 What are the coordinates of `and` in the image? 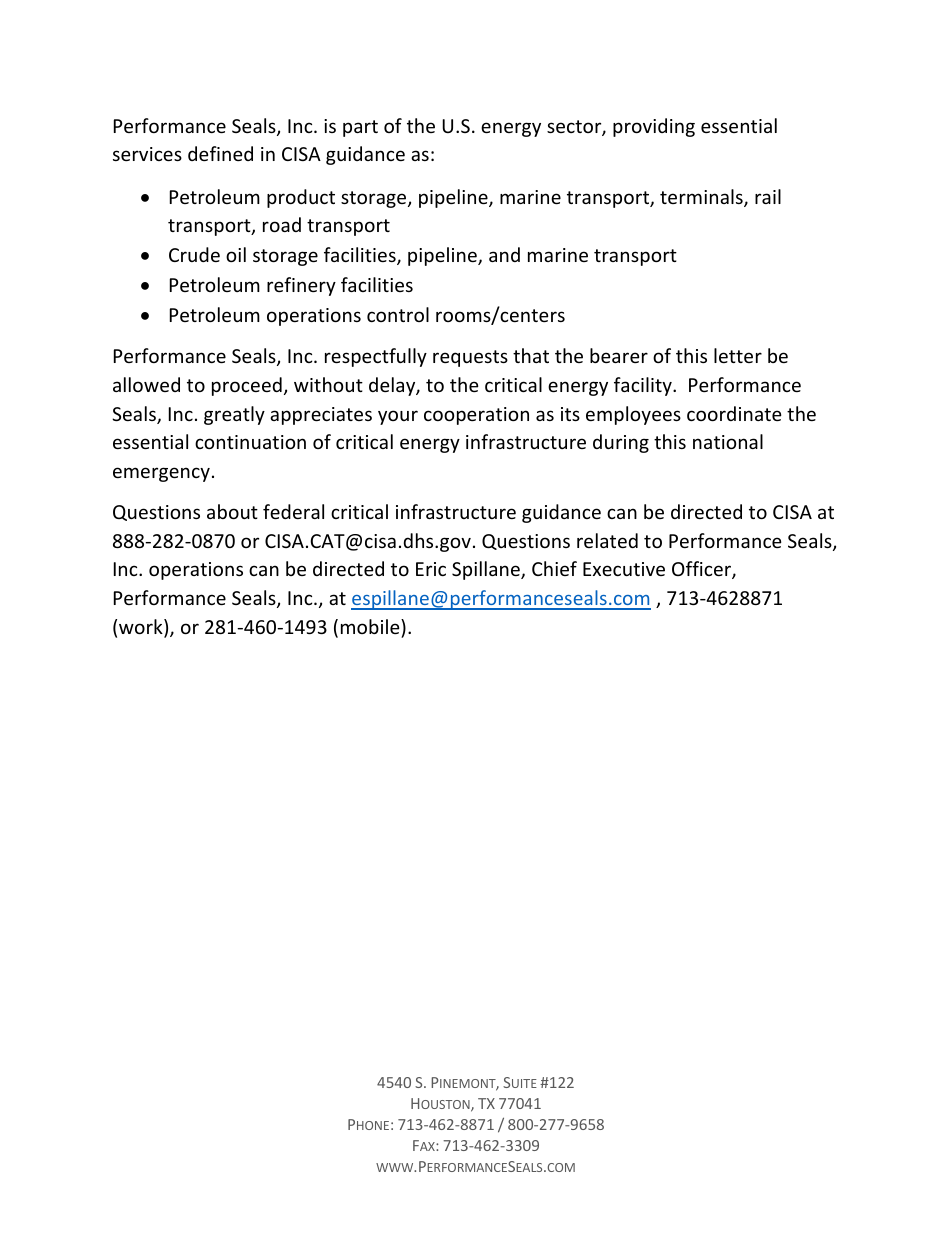 It's located at (504, 254).
